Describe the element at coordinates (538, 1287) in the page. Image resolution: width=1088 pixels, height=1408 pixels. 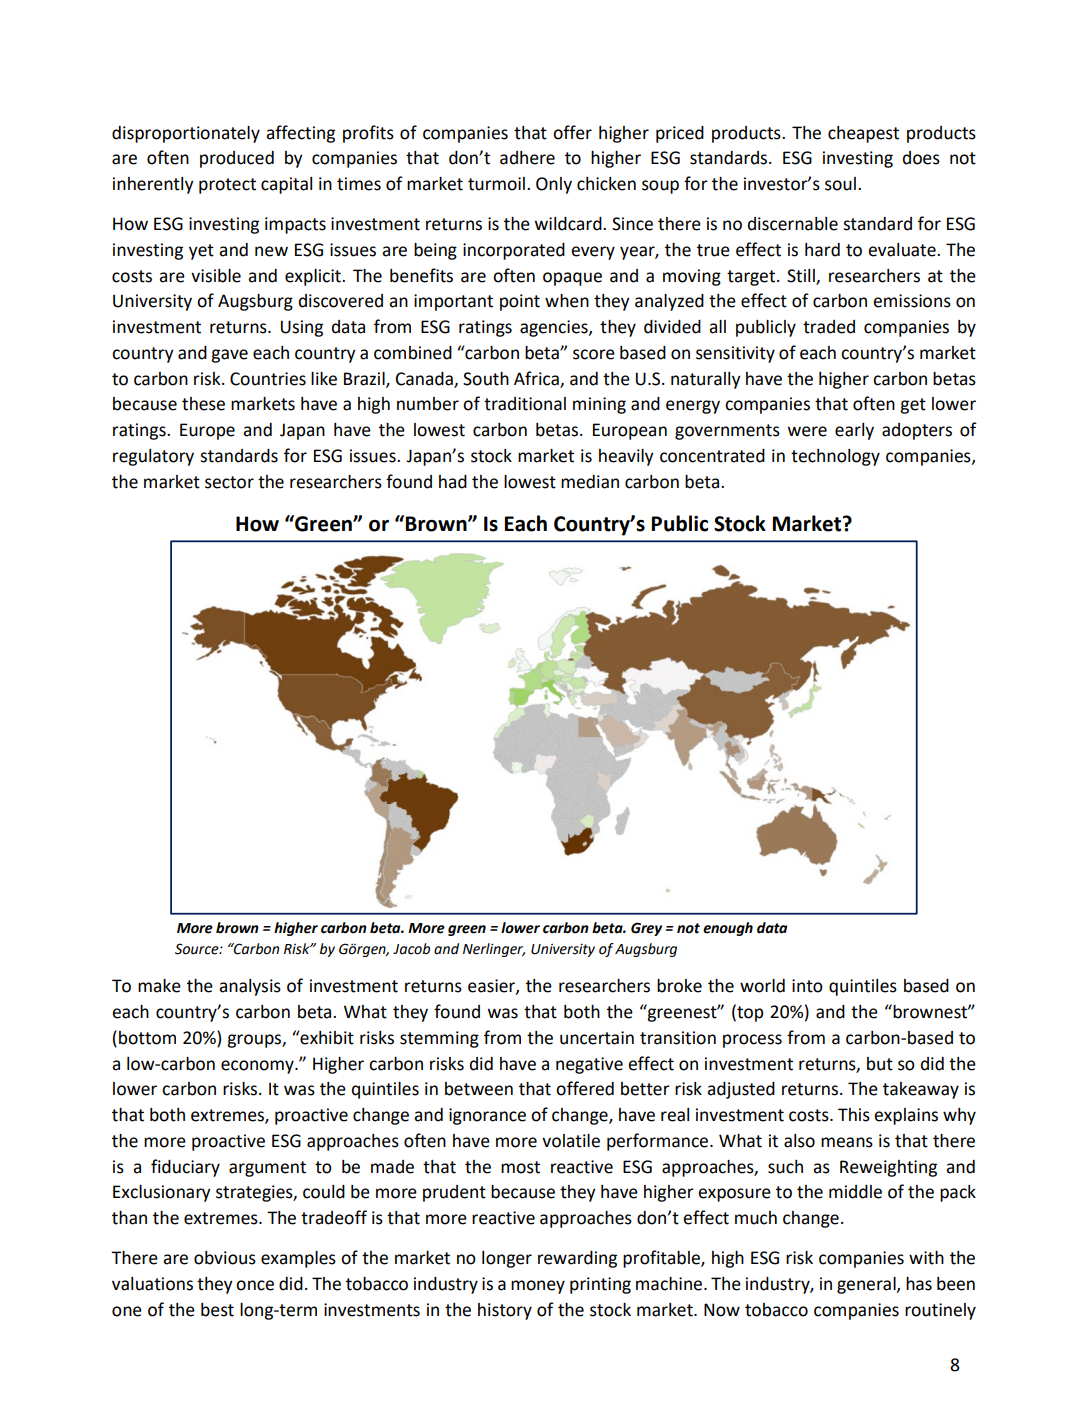
I see `money` at that location.
